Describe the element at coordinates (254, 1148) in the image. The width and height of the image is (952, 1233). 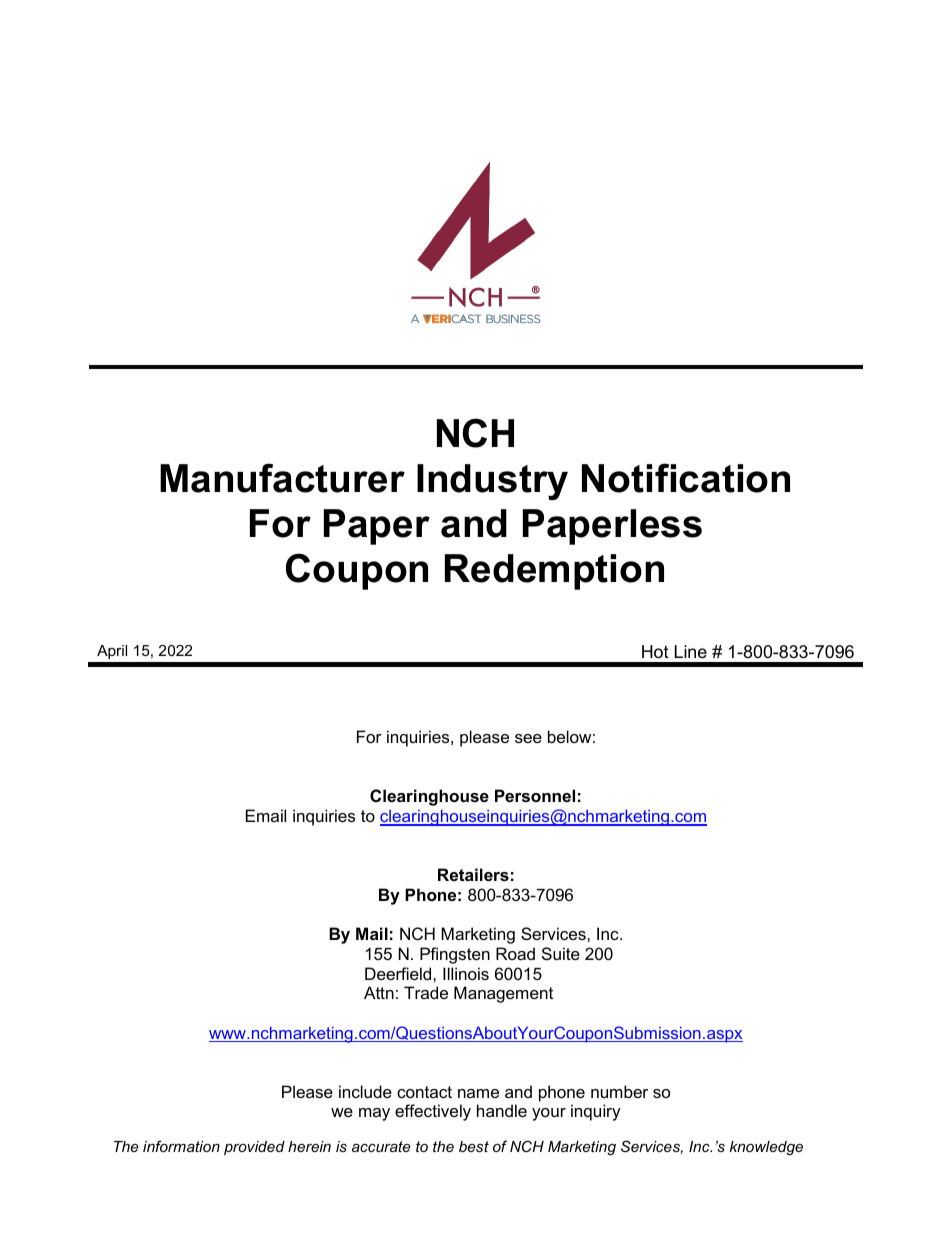
I see `provided` at that location.
